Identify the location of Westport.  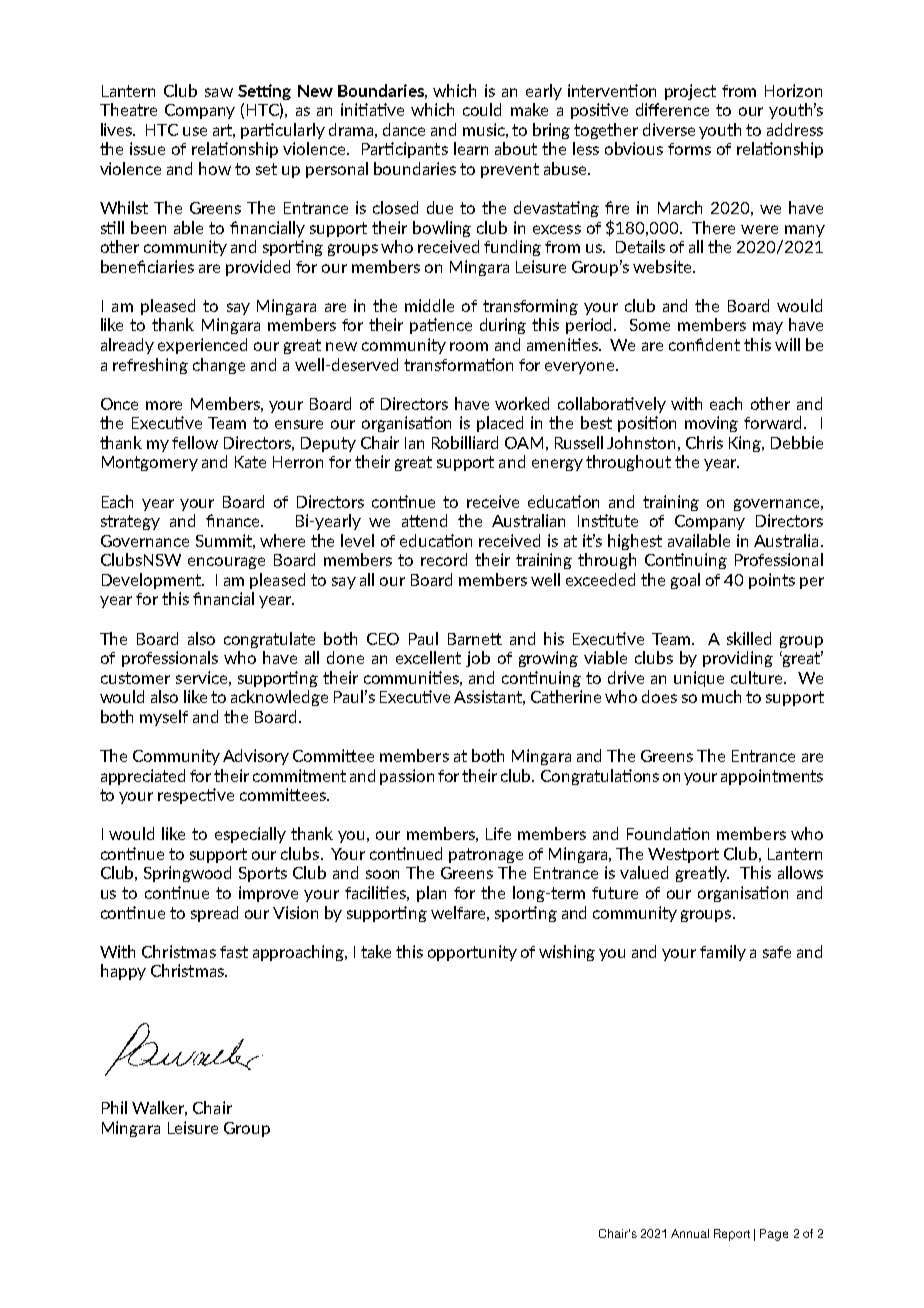
(683, 855).
